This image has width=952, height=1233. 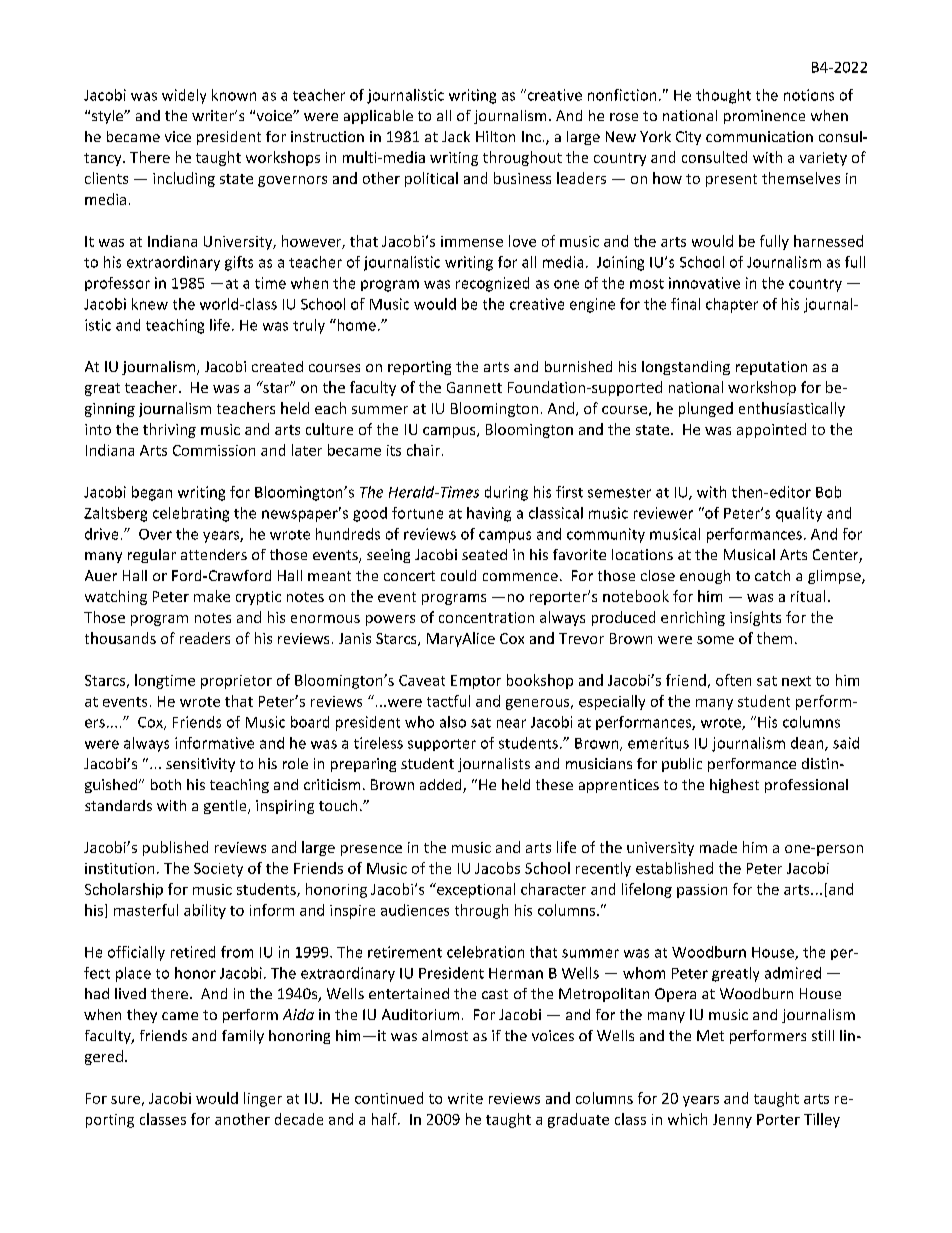 I want to click on highest, so click(x=734, y=786).
